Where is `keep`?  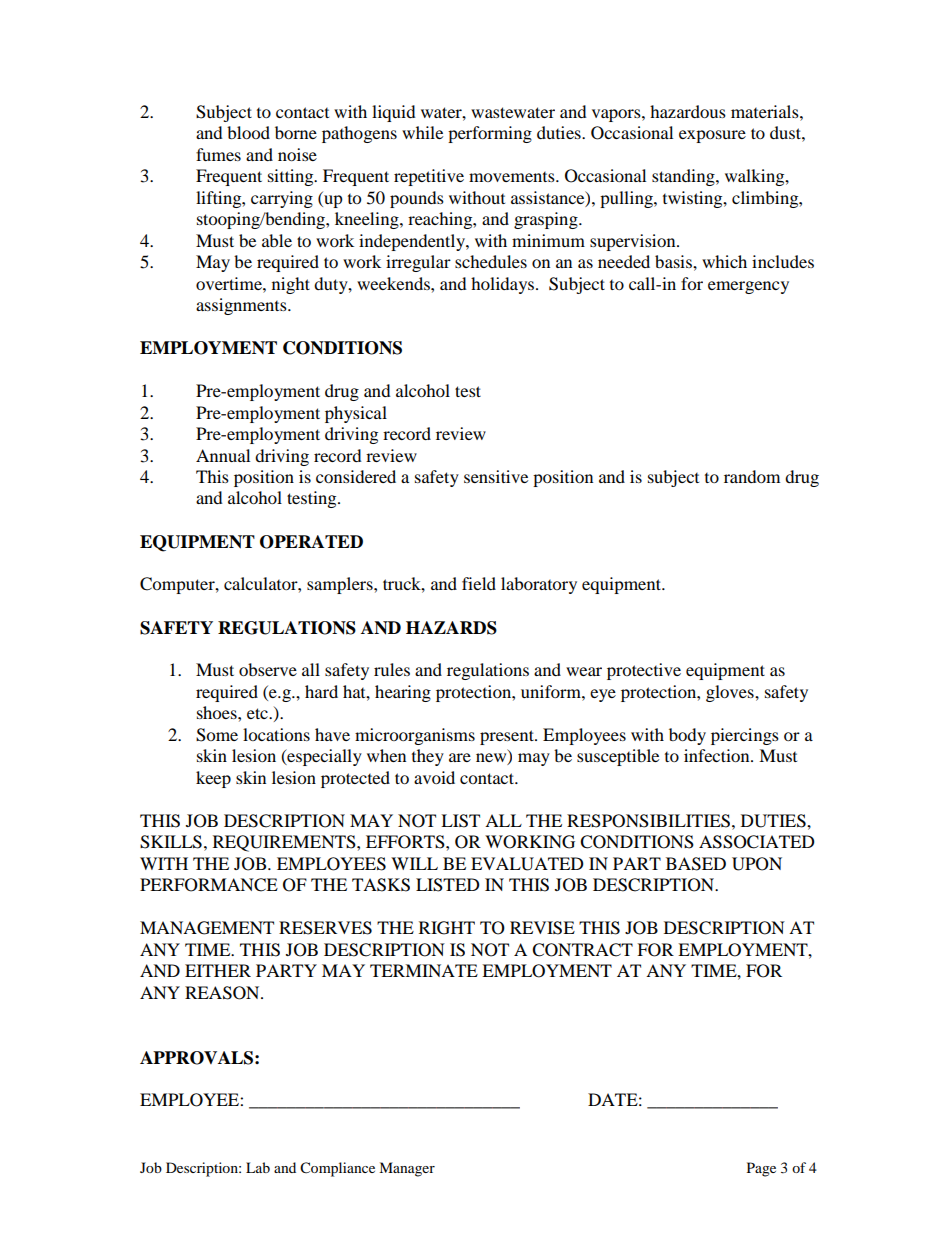
keep is located at coordinates (213, 779).
